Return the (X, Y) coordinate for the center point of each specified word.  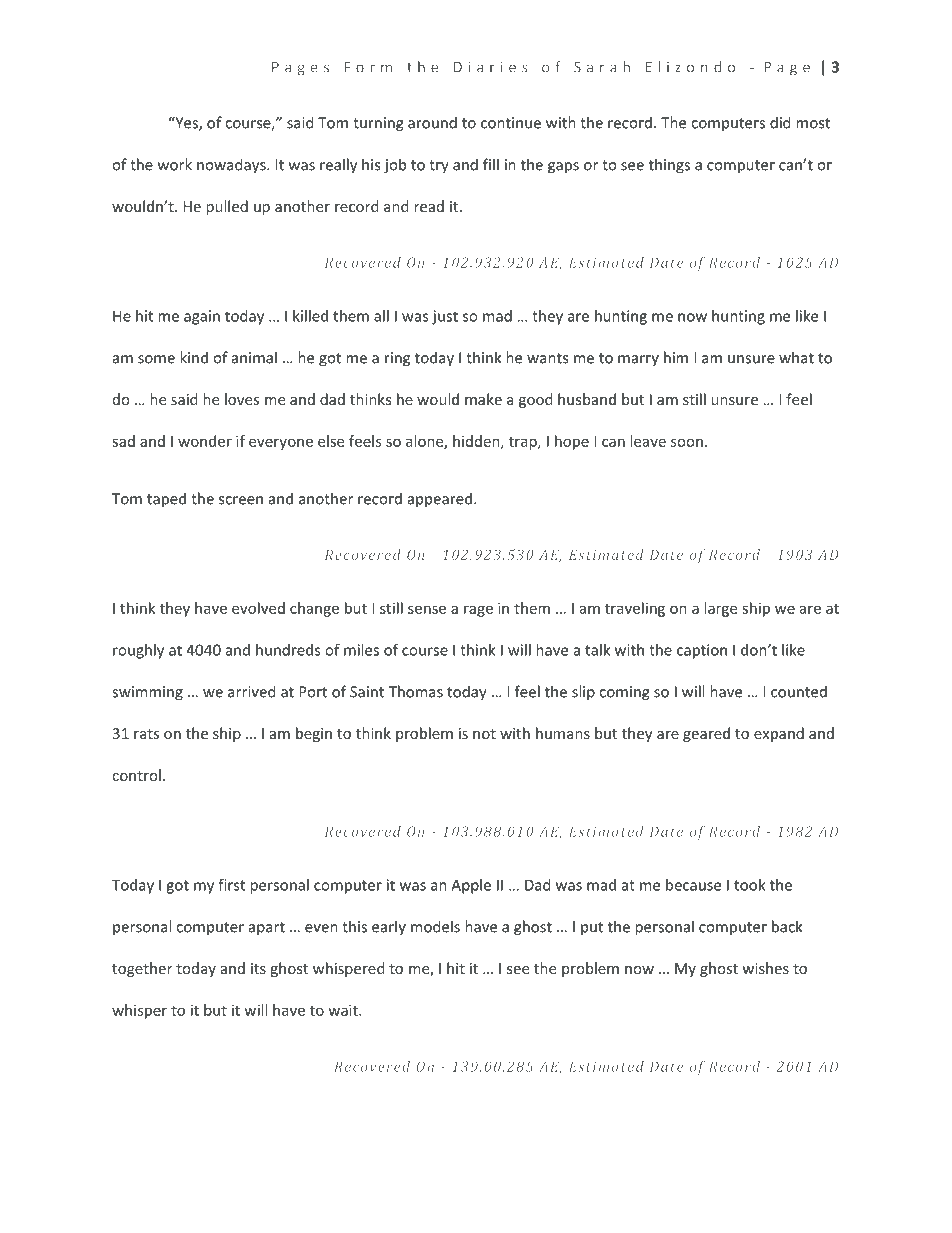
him (676, 357)
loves (242, 399)
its (258, 968)
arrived (252, 691)
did (780, 122)
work (175, 164)
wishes (765, 968)
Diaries (491, 67)
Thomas (415, 691)
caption (702, 651)
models (435, 926)
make (483, 399)
